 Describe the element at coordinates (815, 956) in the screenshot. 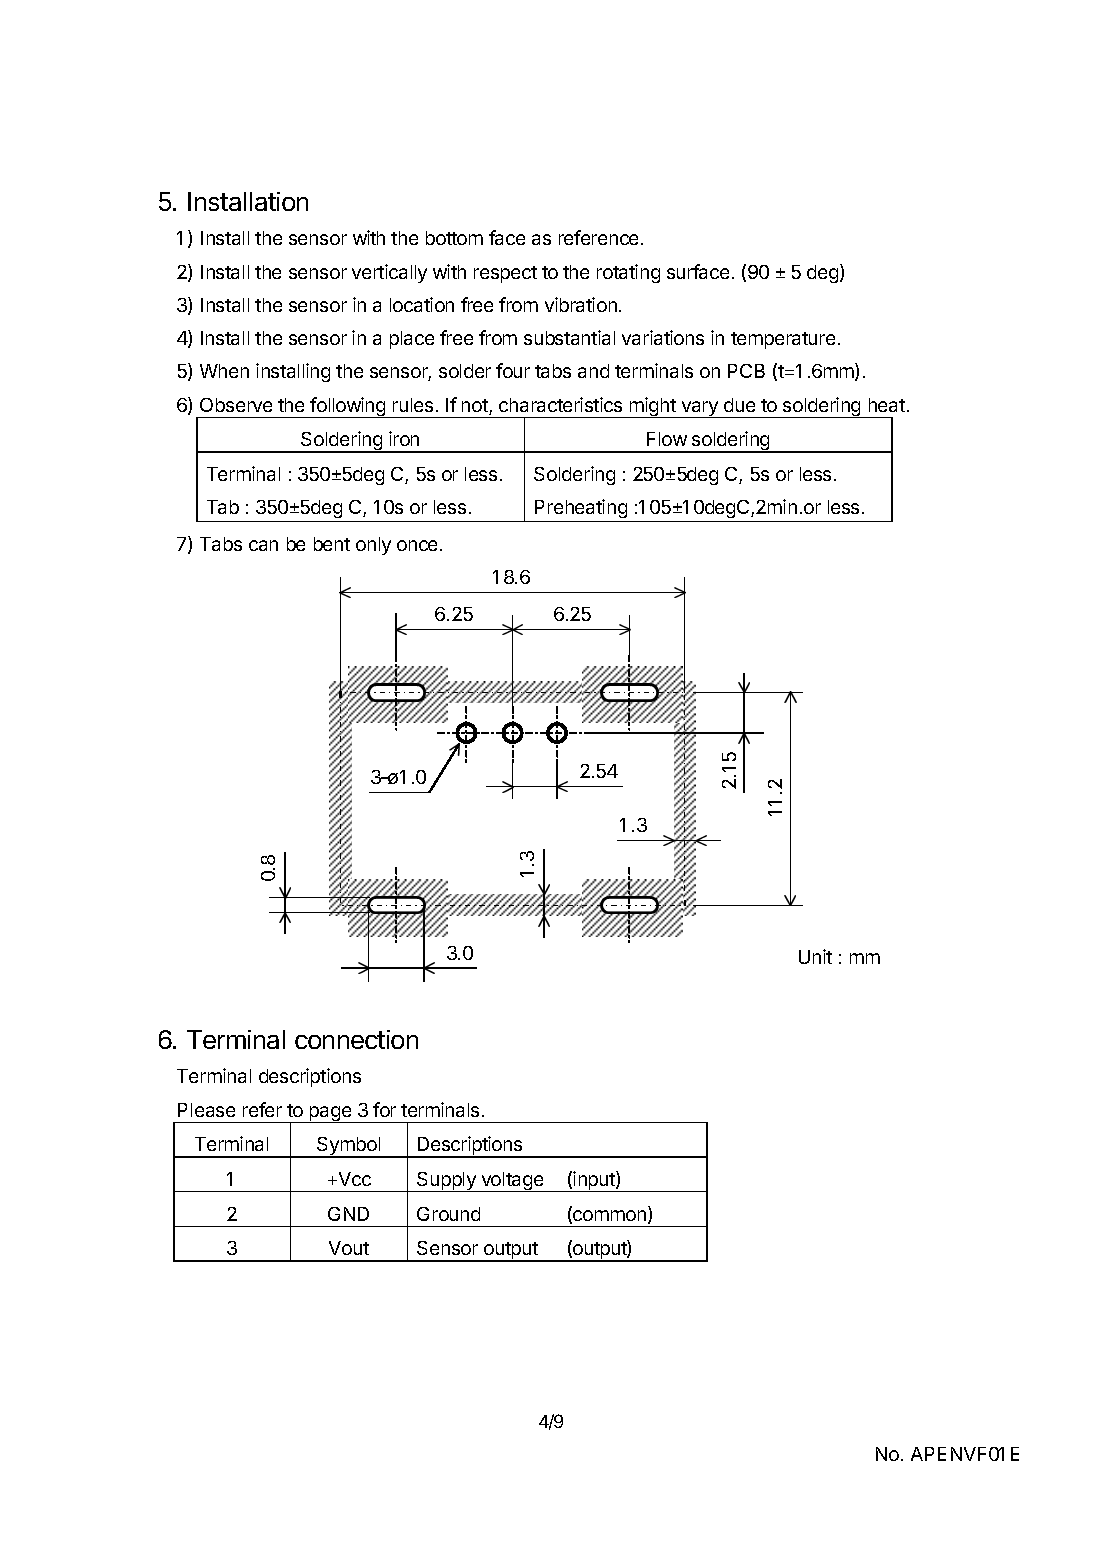

I see `Unit` at that location.
